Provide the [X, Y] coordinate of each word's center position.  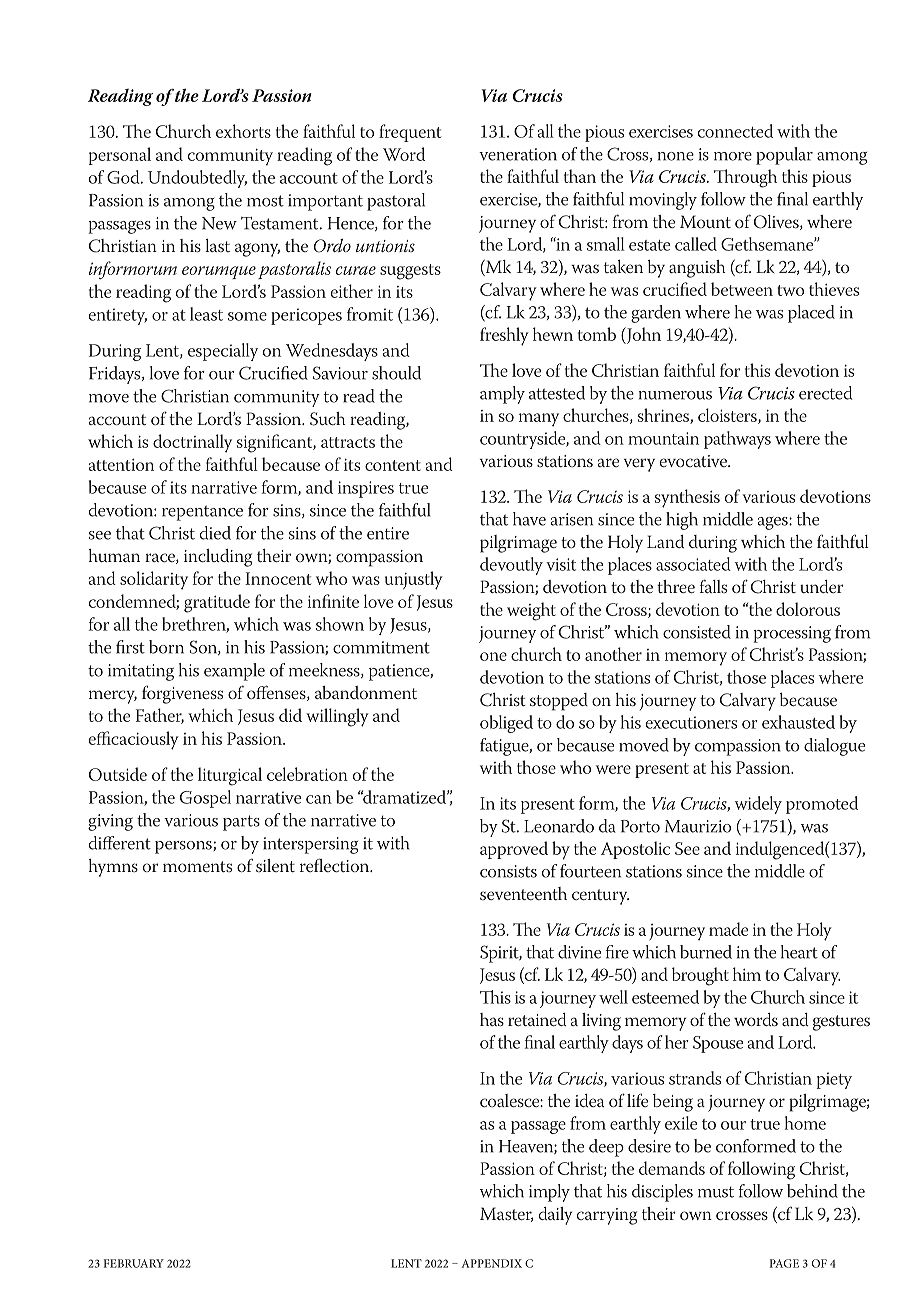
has [492, 1019]
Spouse [718, 1044]
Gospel [205, 799]
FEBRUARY [134, 1263]
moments [197, 866]
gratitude [217, 603]
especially [223, 352]
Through [745, 178]
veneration [518, 154]
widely [758, 805]
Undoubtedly [197, 179]
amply [502, 395]
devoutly [511, 566]
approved [514, 850]
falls [713, 586]
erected [825, 393]
